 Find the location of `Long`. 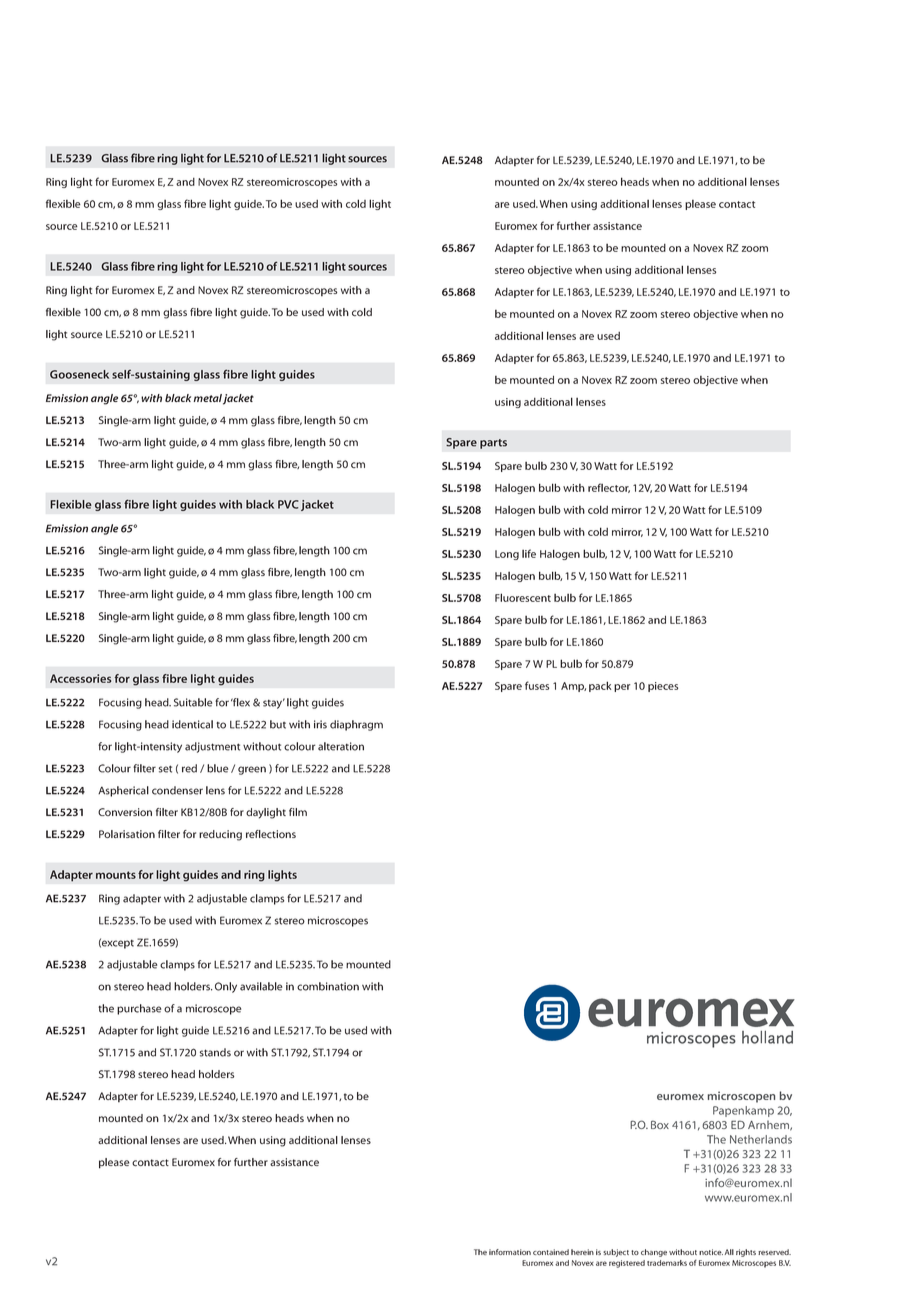

Long is located at coordinates (507, 555).
